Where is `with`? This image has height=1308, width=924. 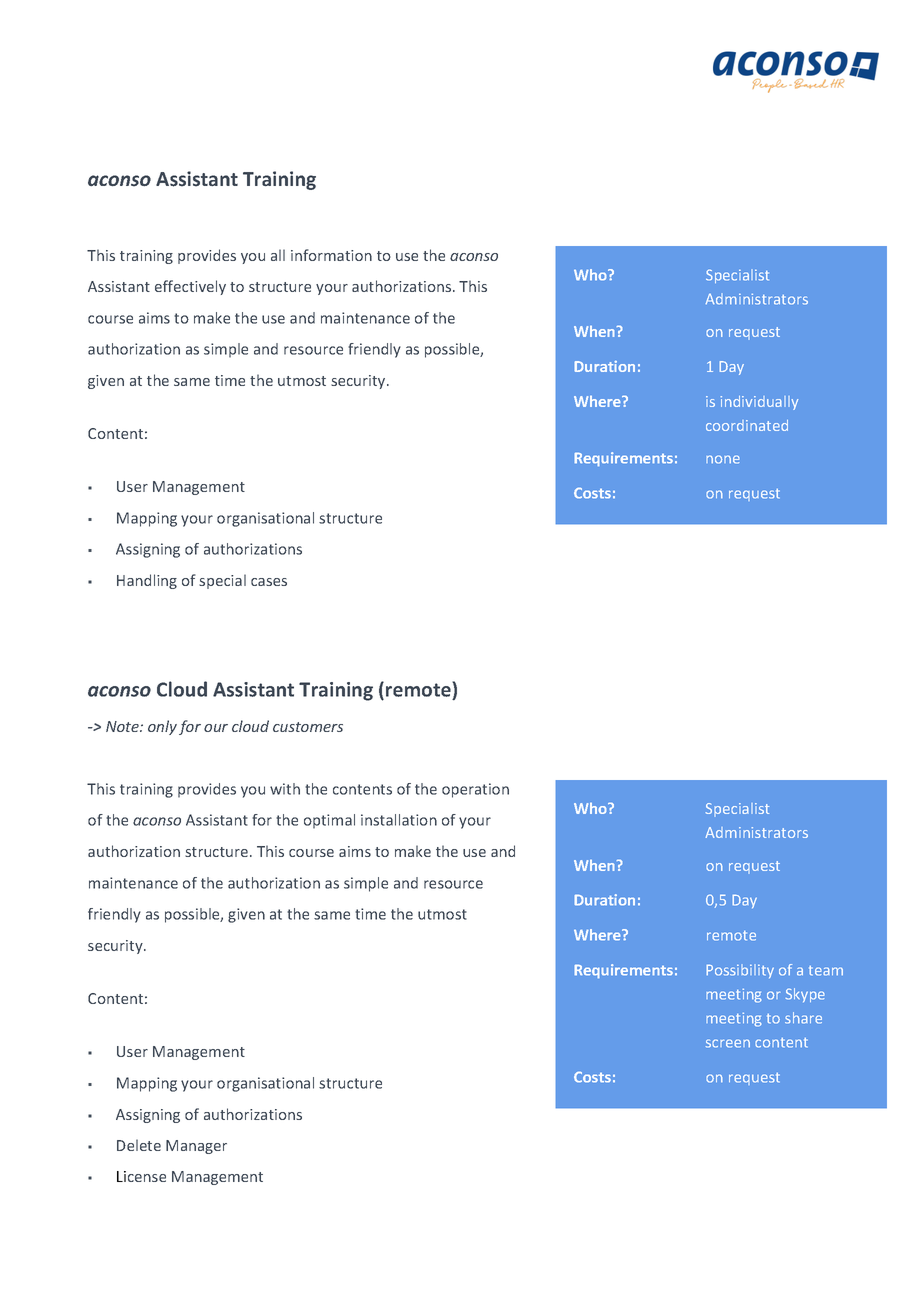
with is located at coordinates (285, 789).
